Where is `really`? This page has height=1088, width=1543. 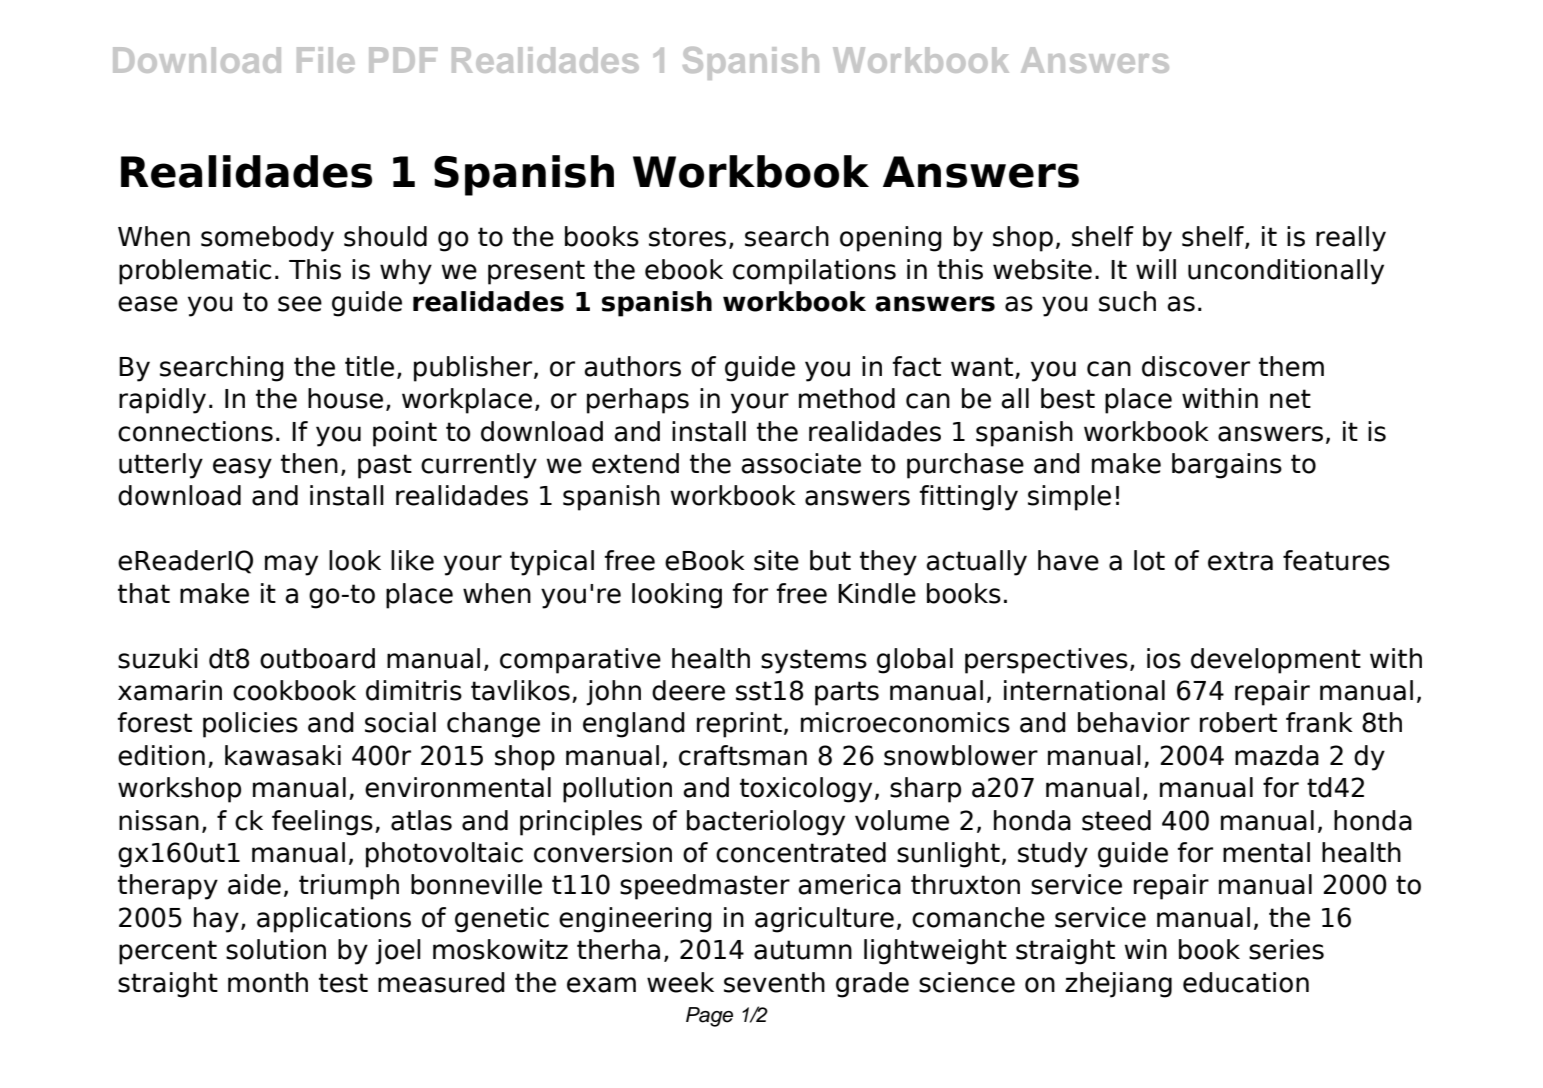 really is located at coordinates (1351, 239).
